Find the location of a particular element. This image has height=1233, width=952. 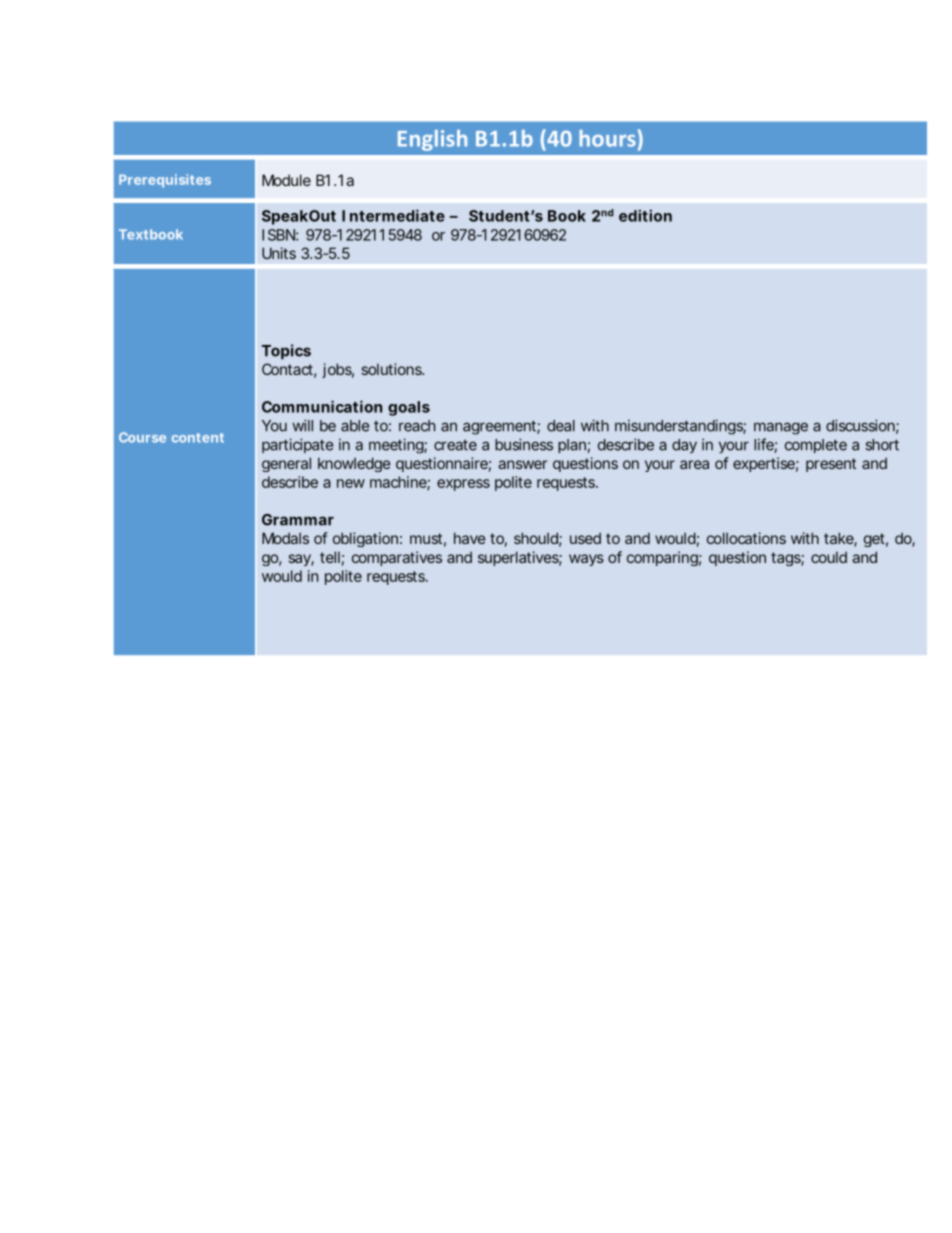

complete is located at coordinates (816, 446).
